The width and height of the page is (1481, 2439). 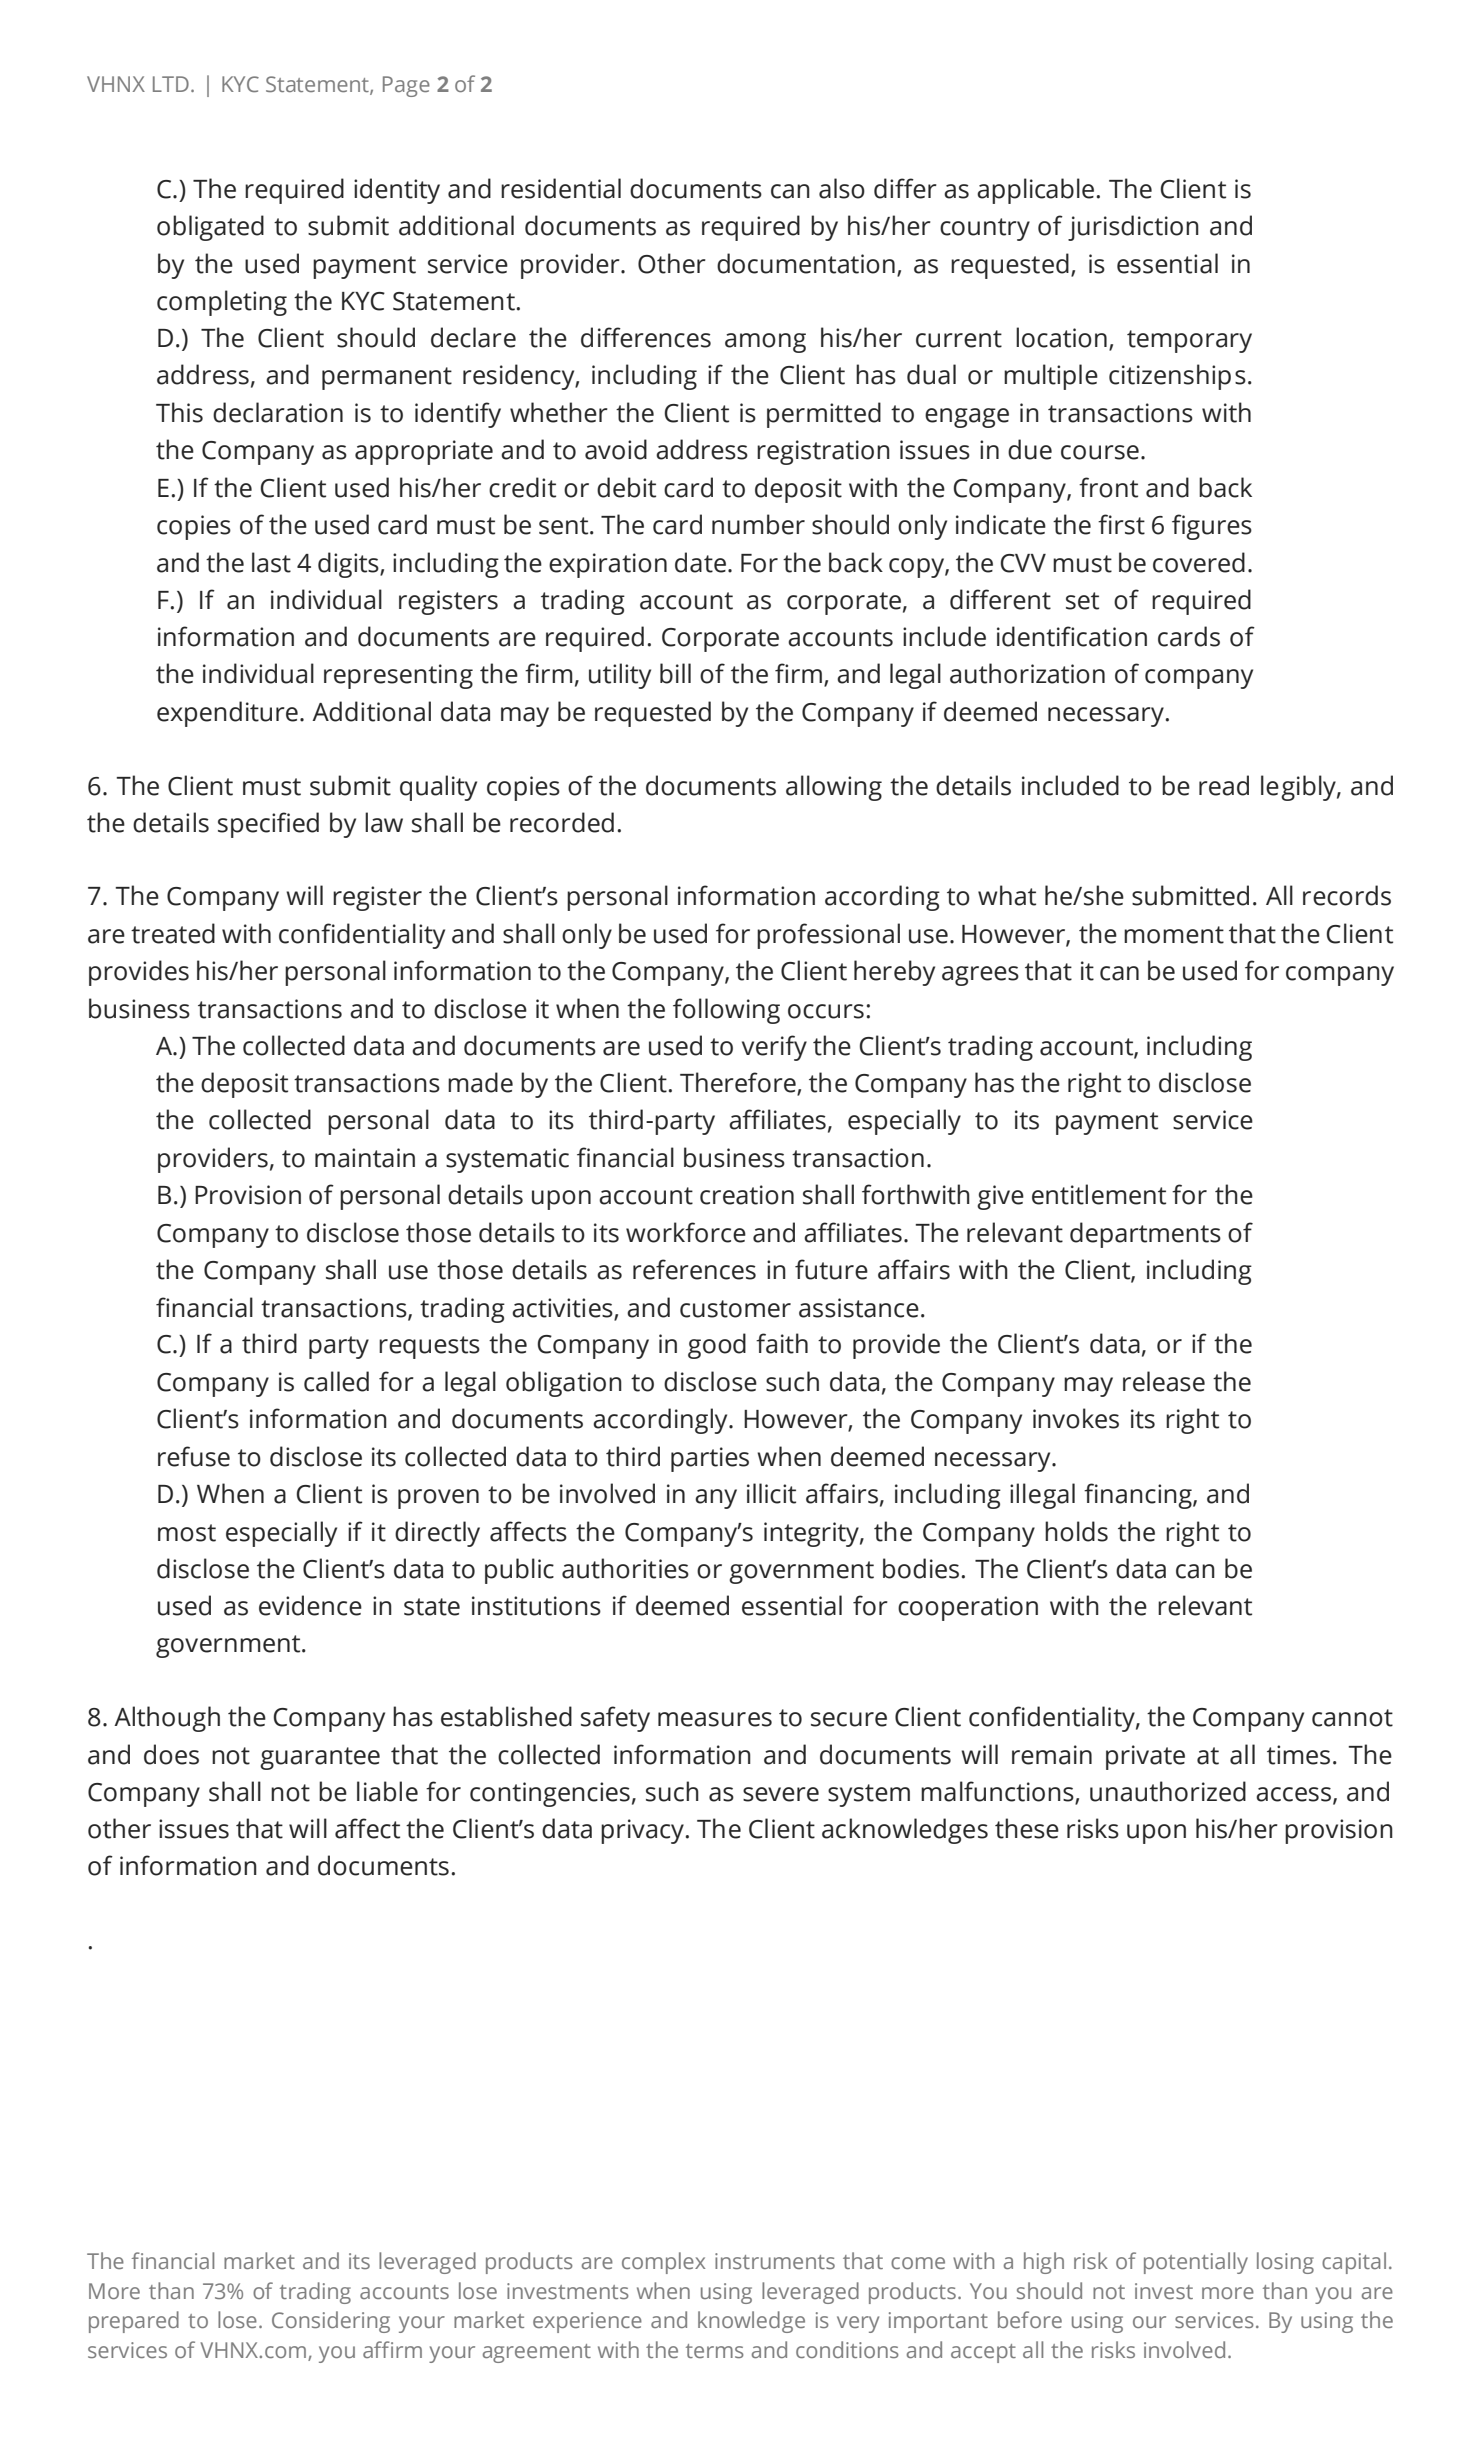 What do you see at coordinates (1133, 228) in the page?
I see `jurisdiction` at bounding box center [1133, 228].
